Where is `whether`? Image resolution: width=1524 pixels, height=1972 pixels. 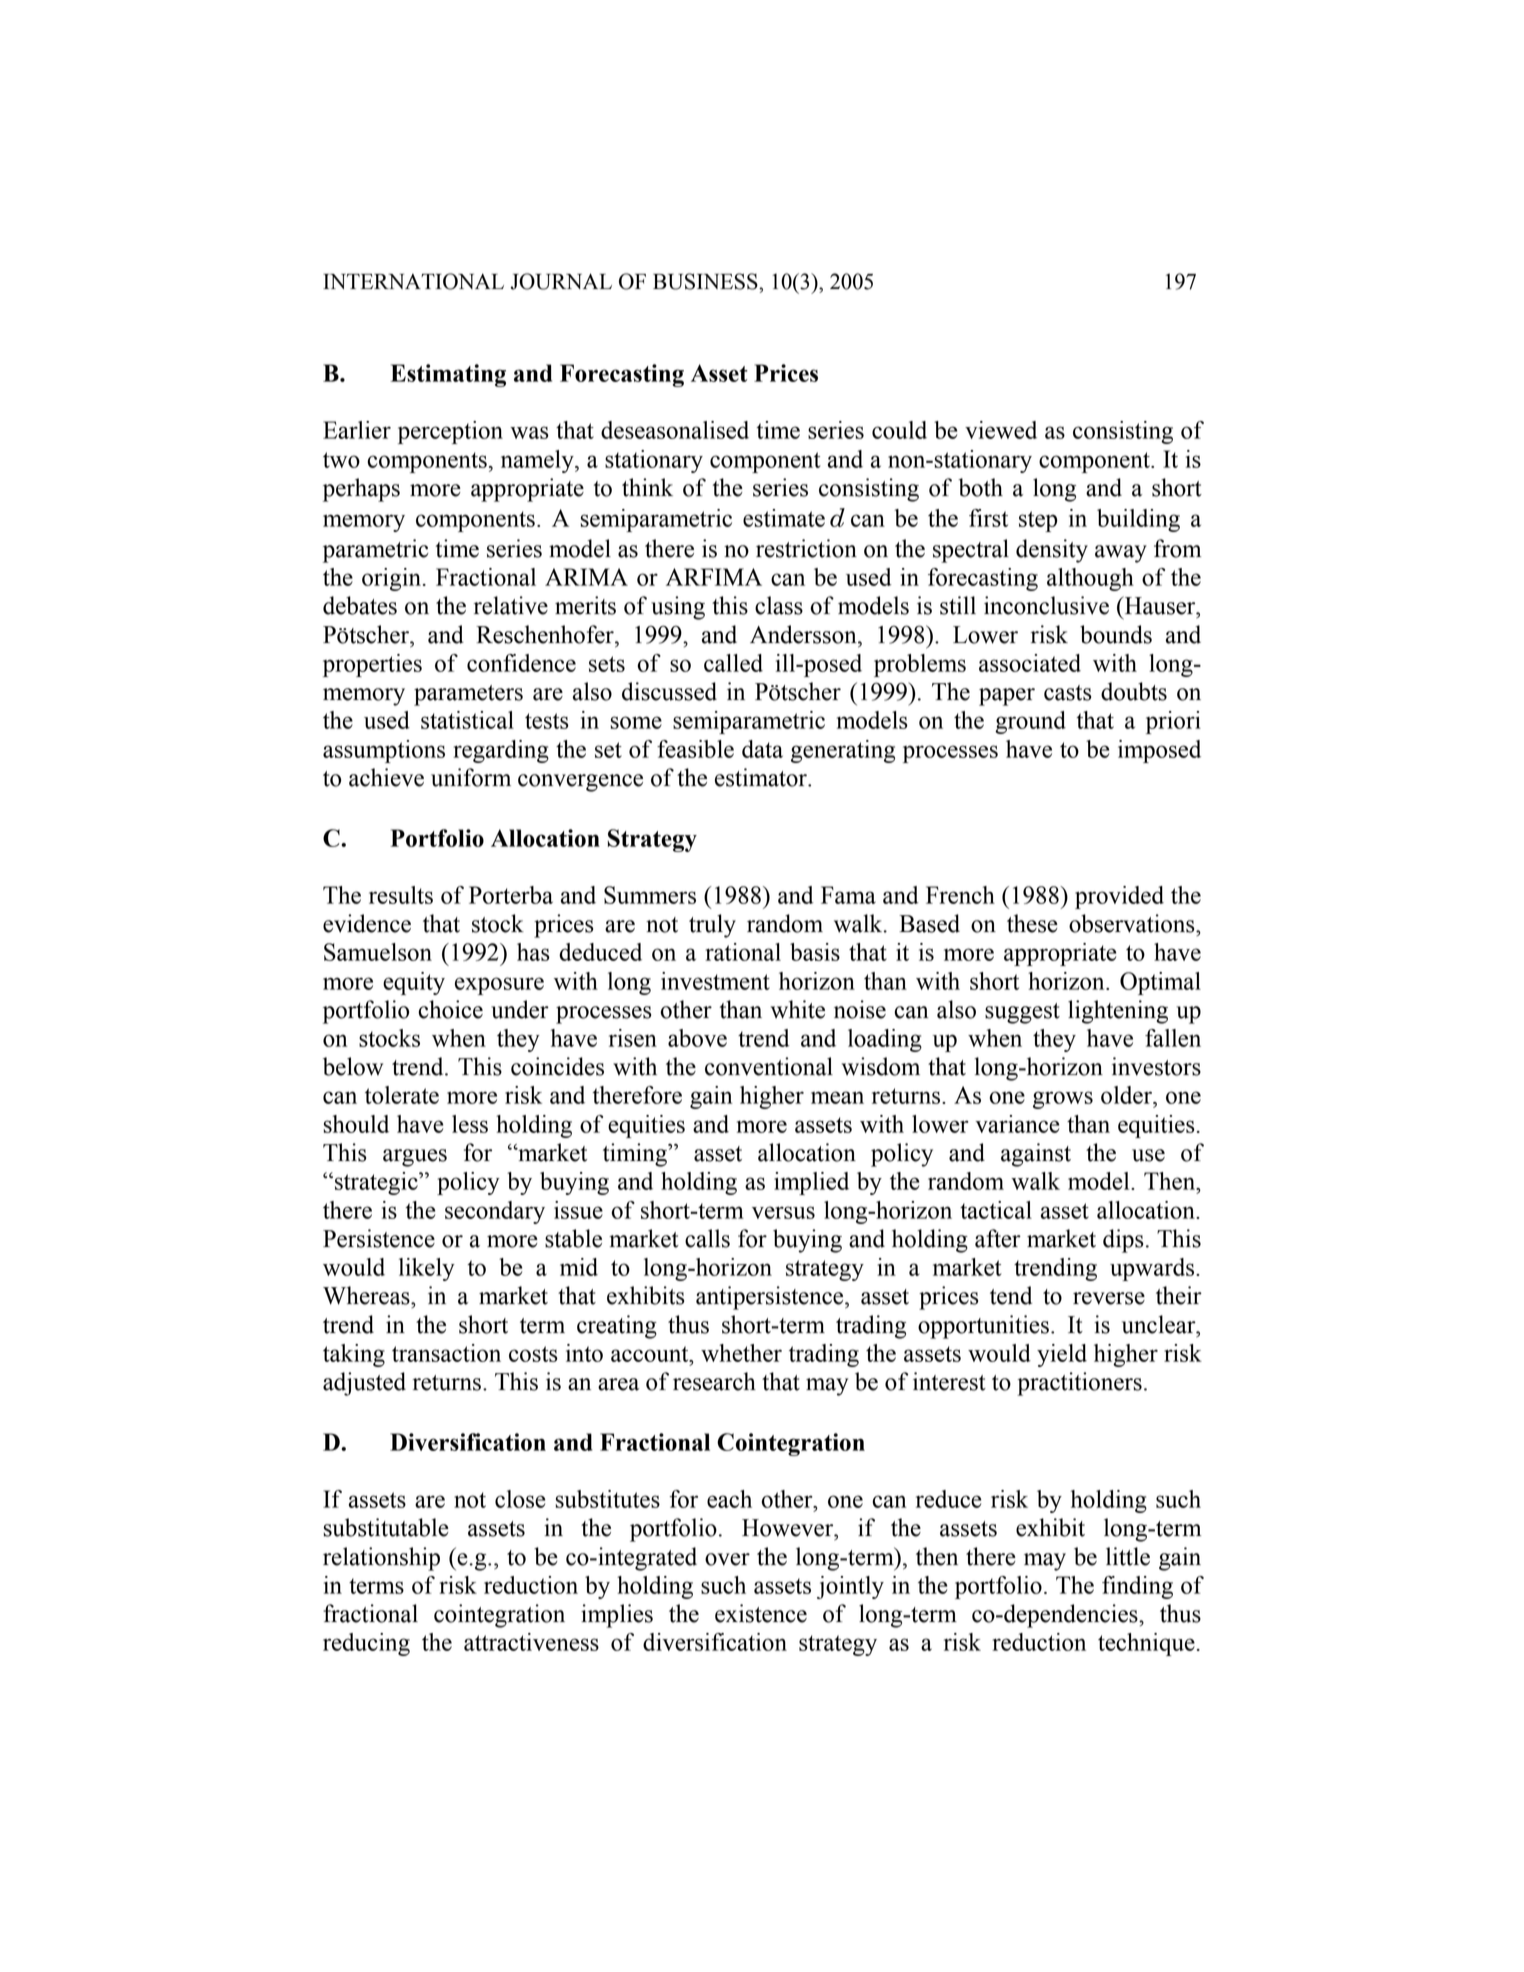 whether is located at coordinates (741, 1353).
